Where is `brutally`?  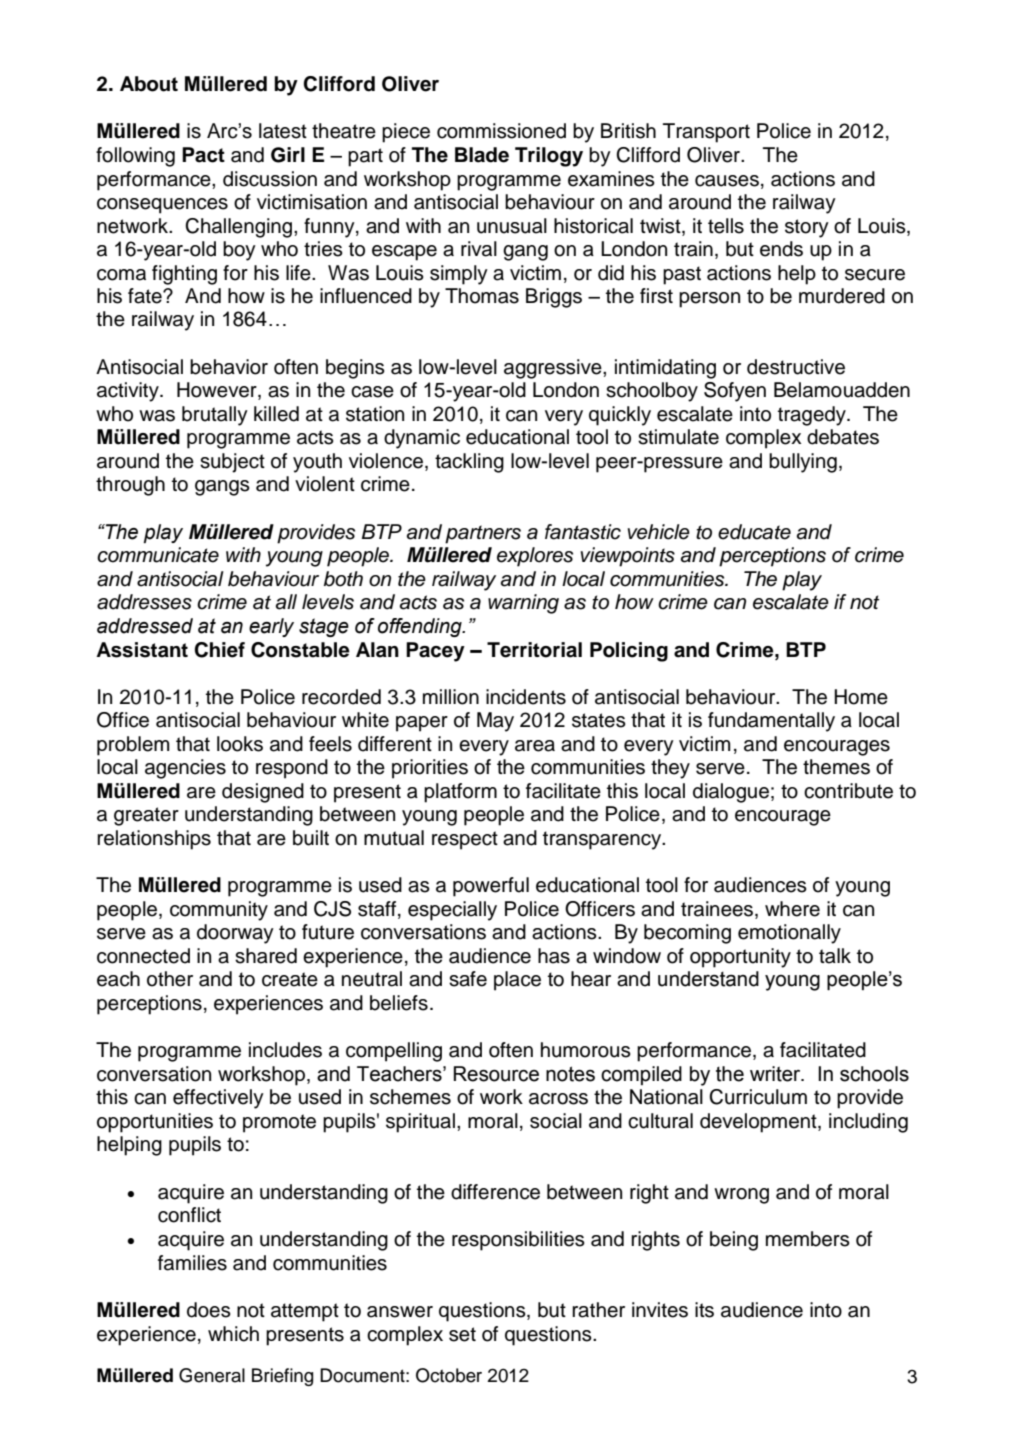
brutally is located at coordinates (215, 416).
